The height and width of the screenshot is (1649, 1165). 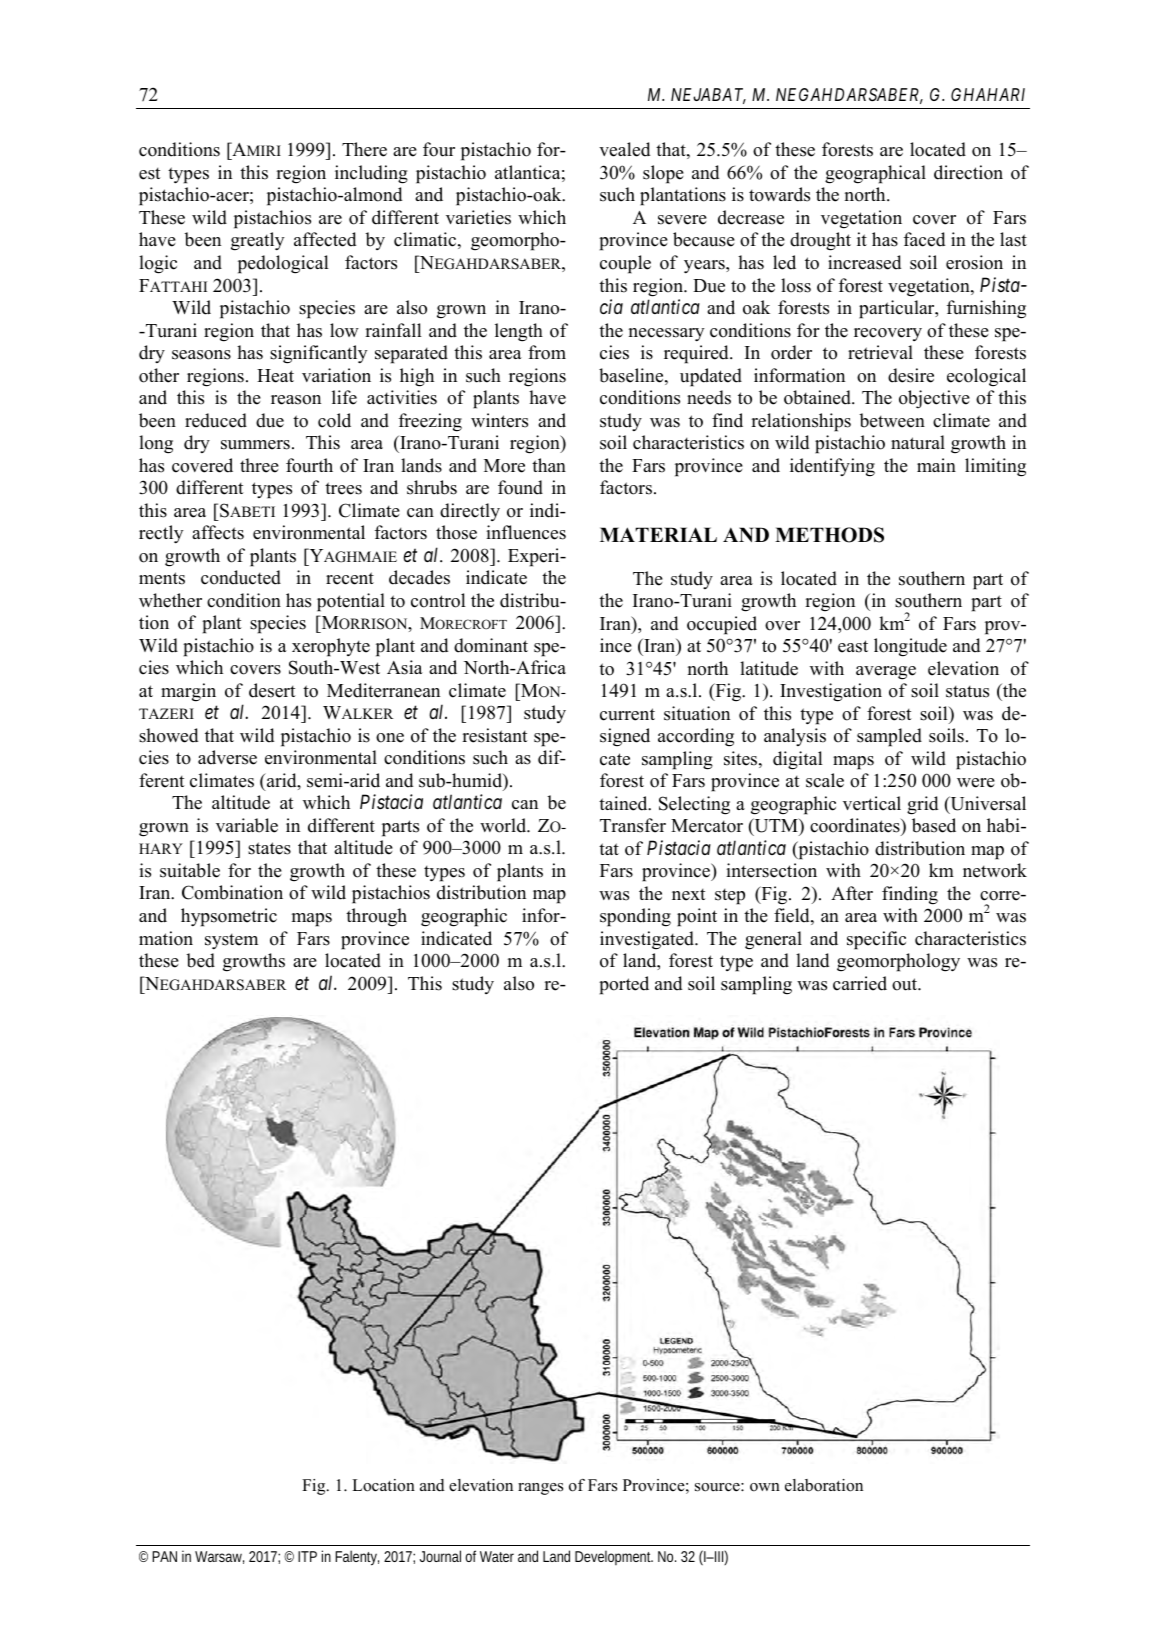 What do you see at coordinates (663, 174) in the screenshot?
I see `slope` at bounding box center [663, 174].
